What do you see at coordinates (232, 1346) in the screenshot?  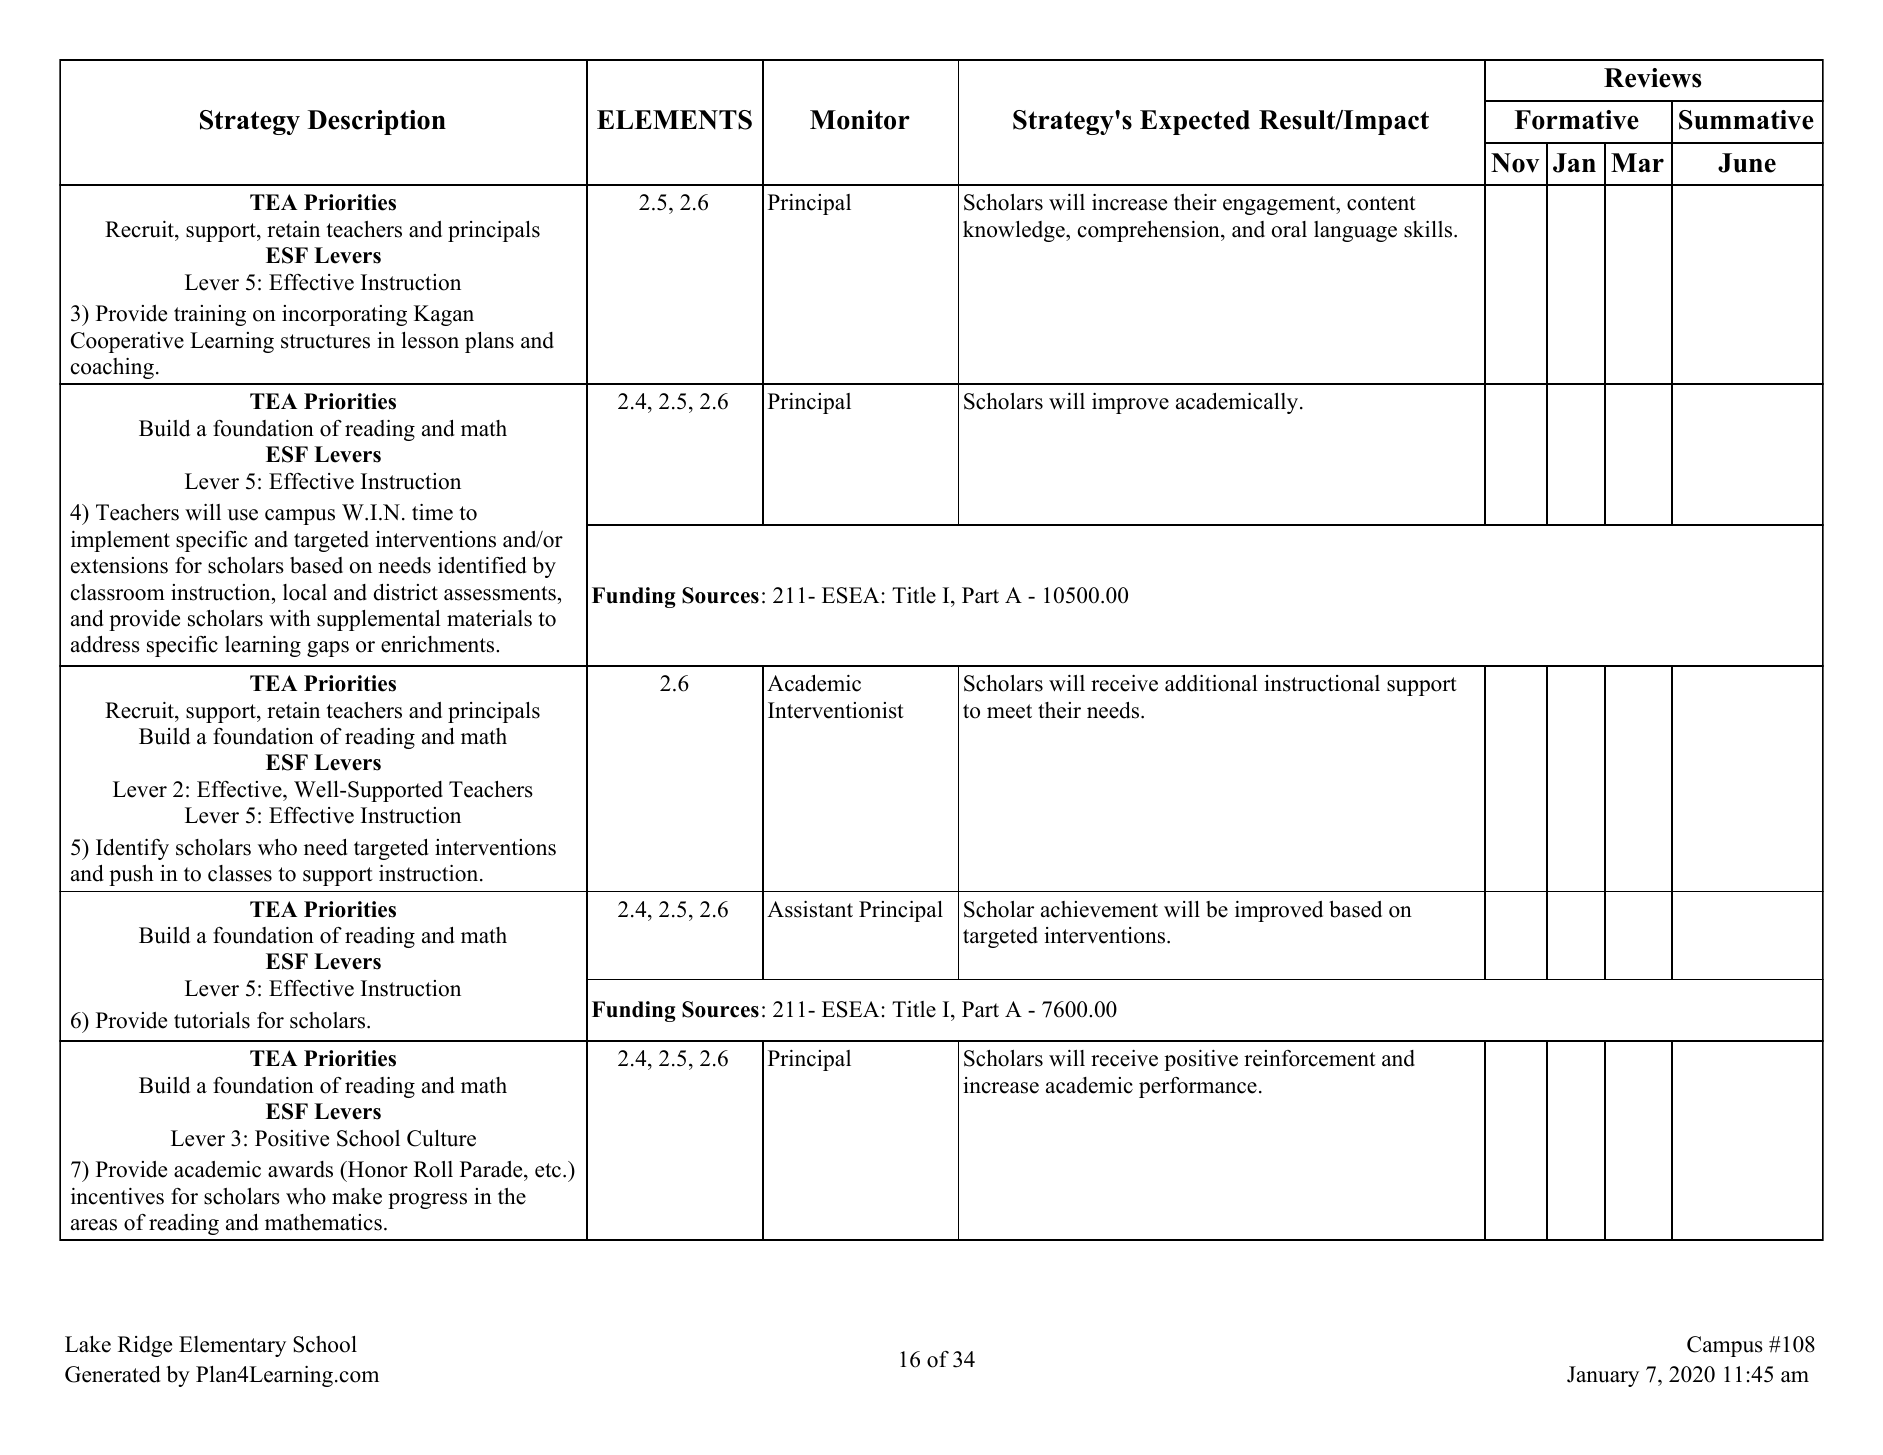 I see `Elementary` at bounding box center [232, 1346].
